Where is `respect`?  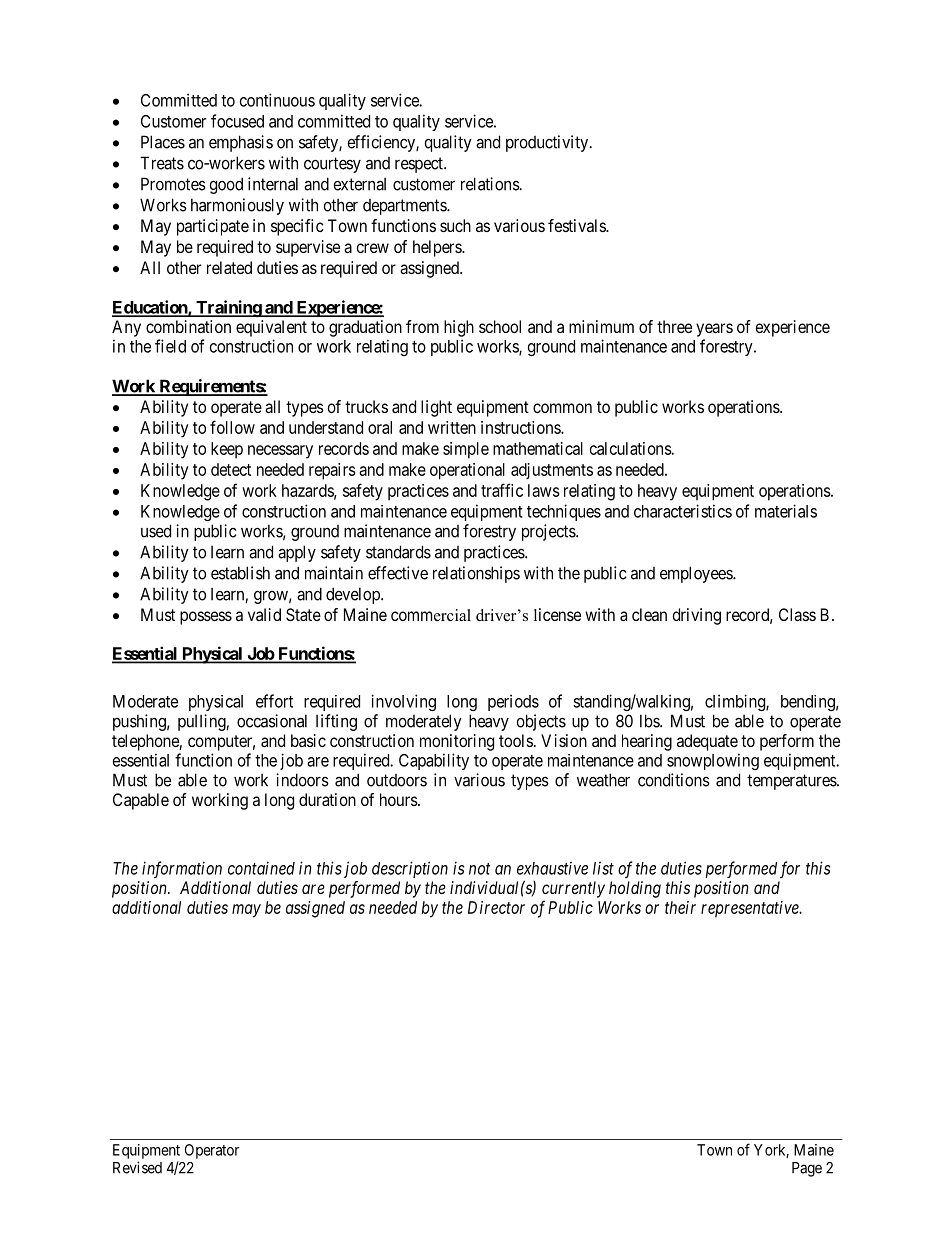
respect is located at coordinates (420, 165).
